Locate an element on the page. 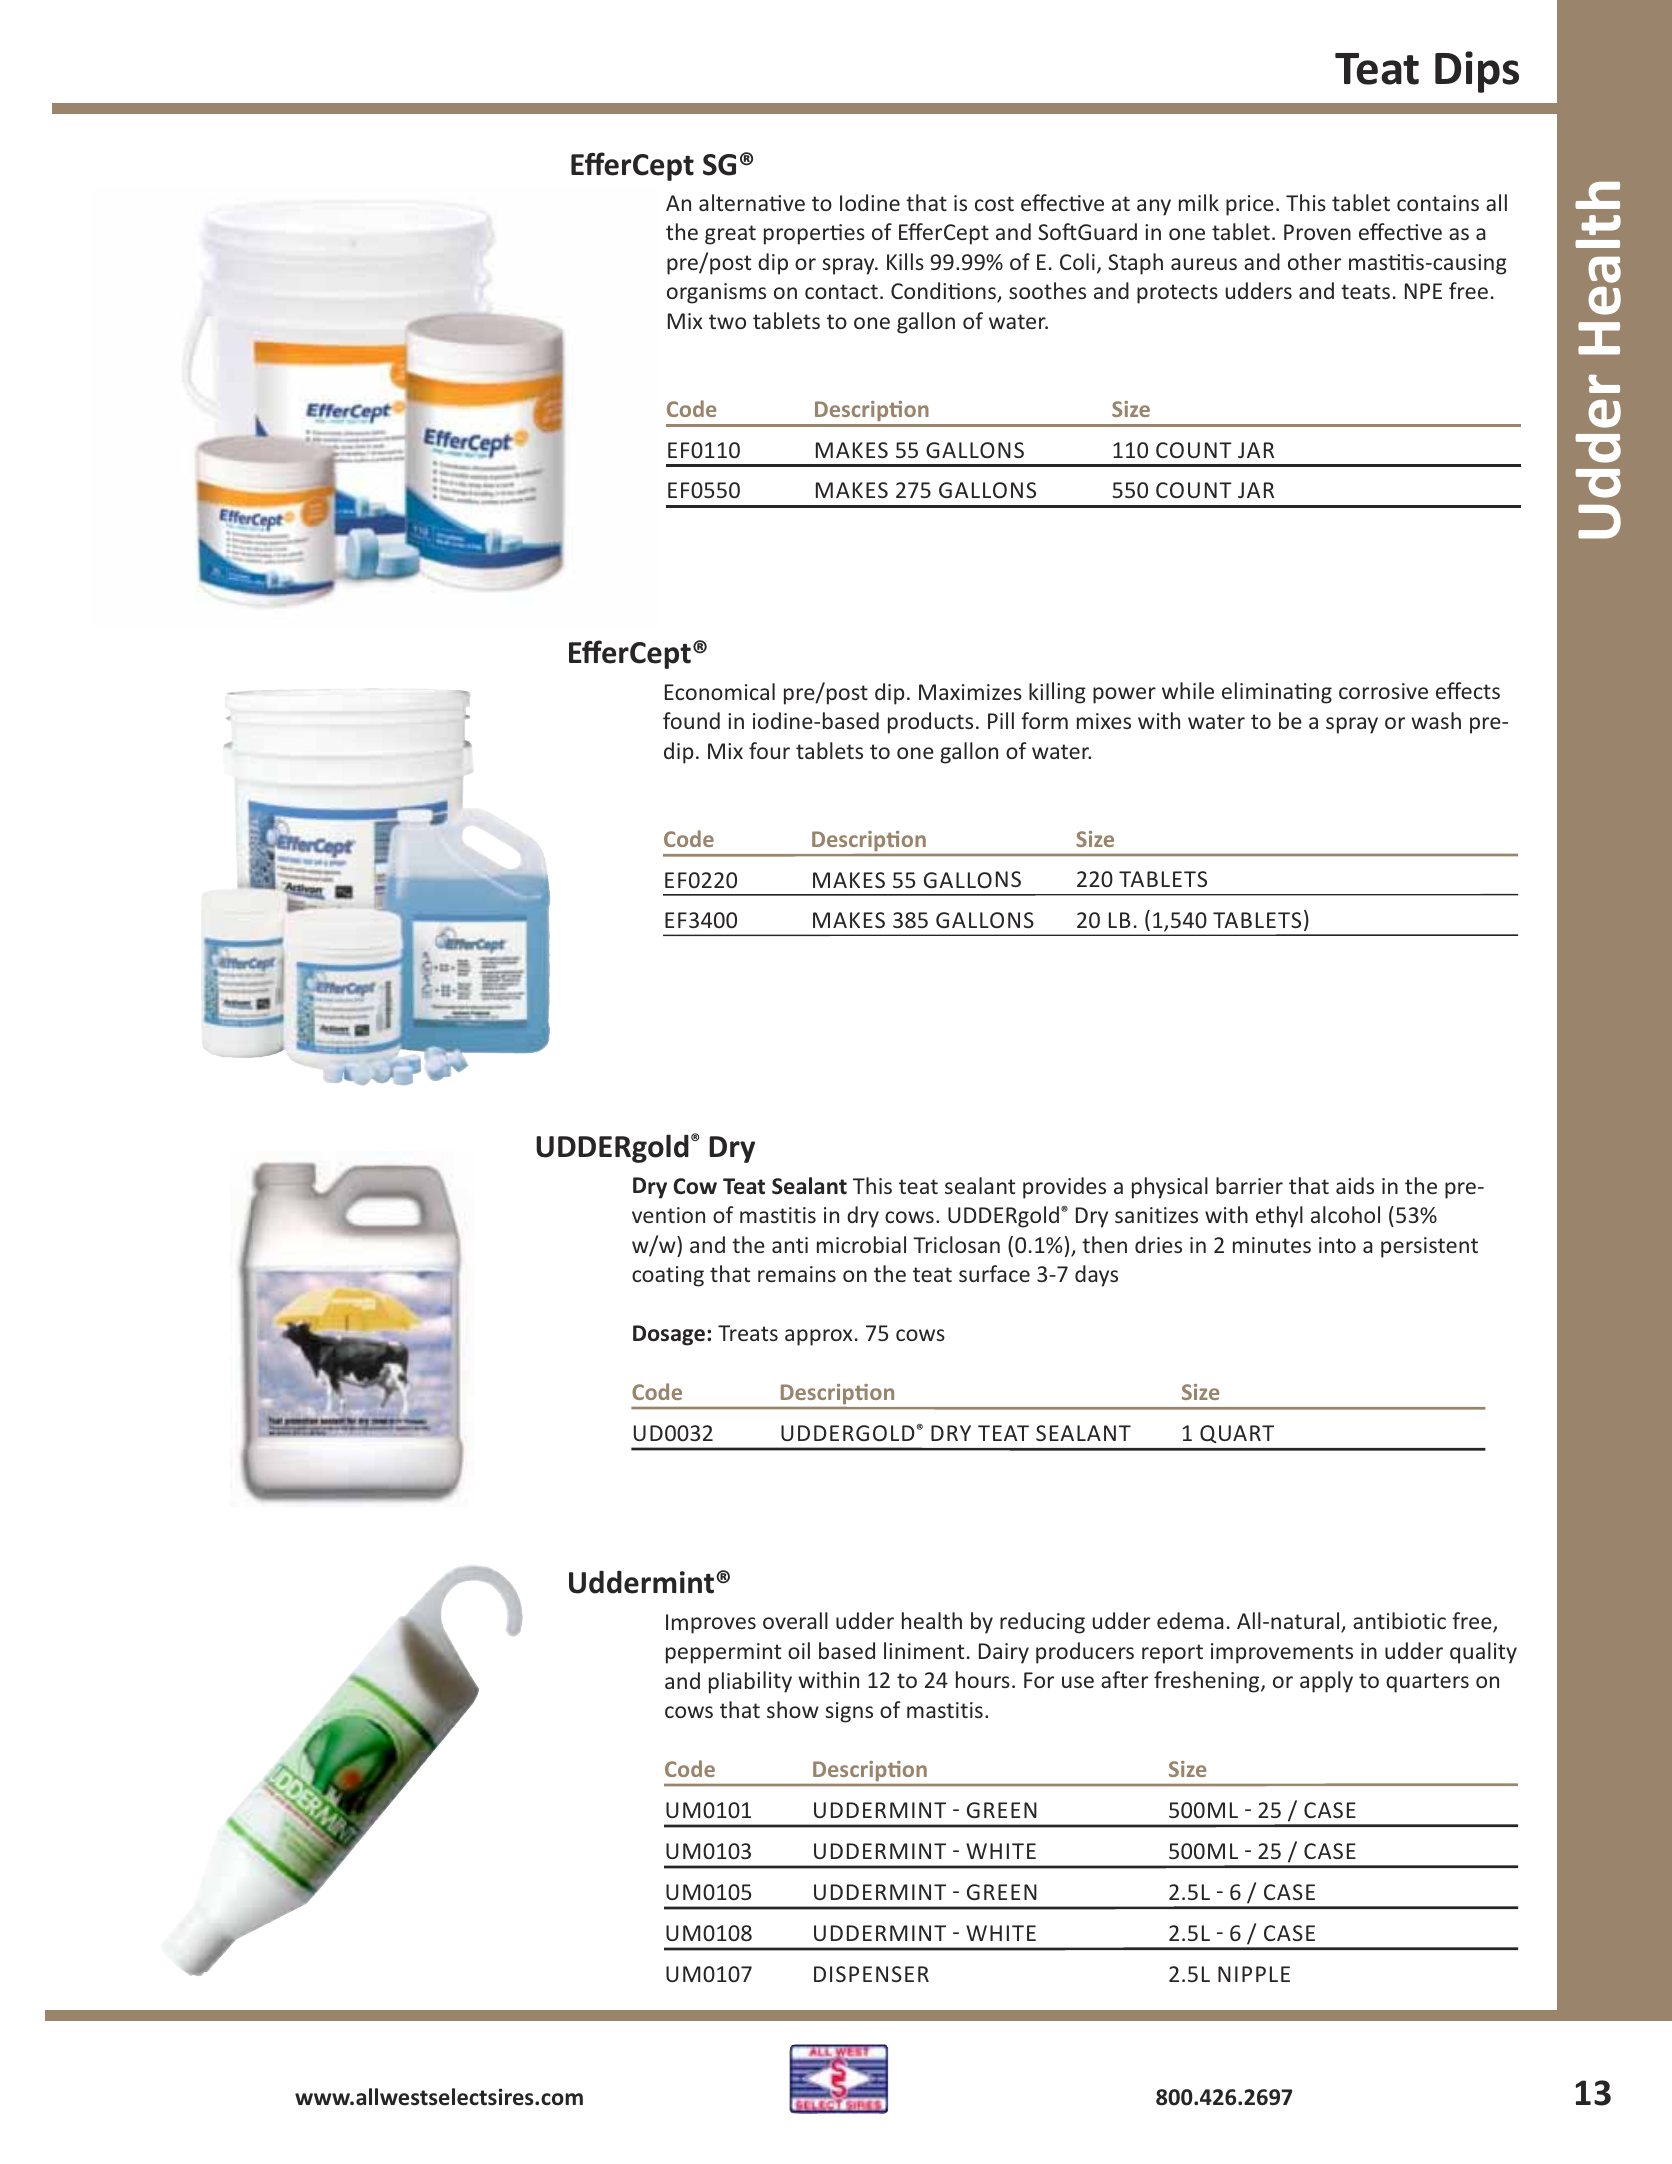 Image resolution: width=1672 pixels, height=2164 pixels. aids is located at coordinates (1355, 1185).
